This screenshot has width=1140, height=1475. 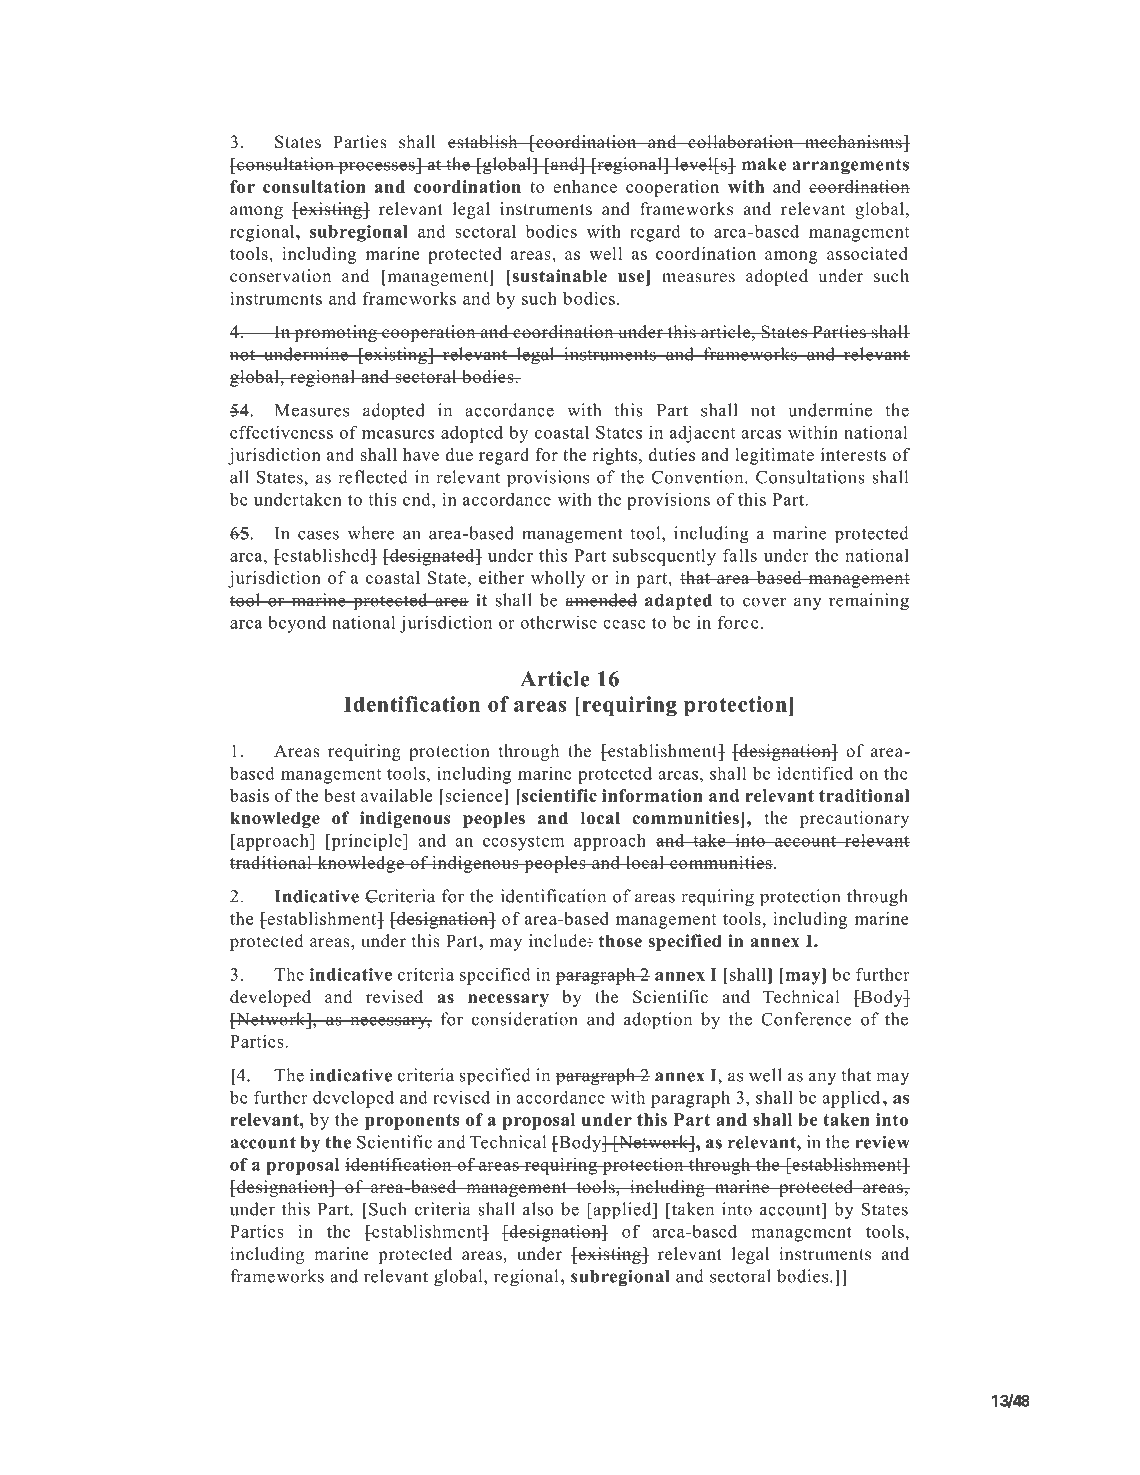 What do you see at coordinates (558, 622) in the screenshot?
I see `otherwise` at bounding box center [558, 622].
